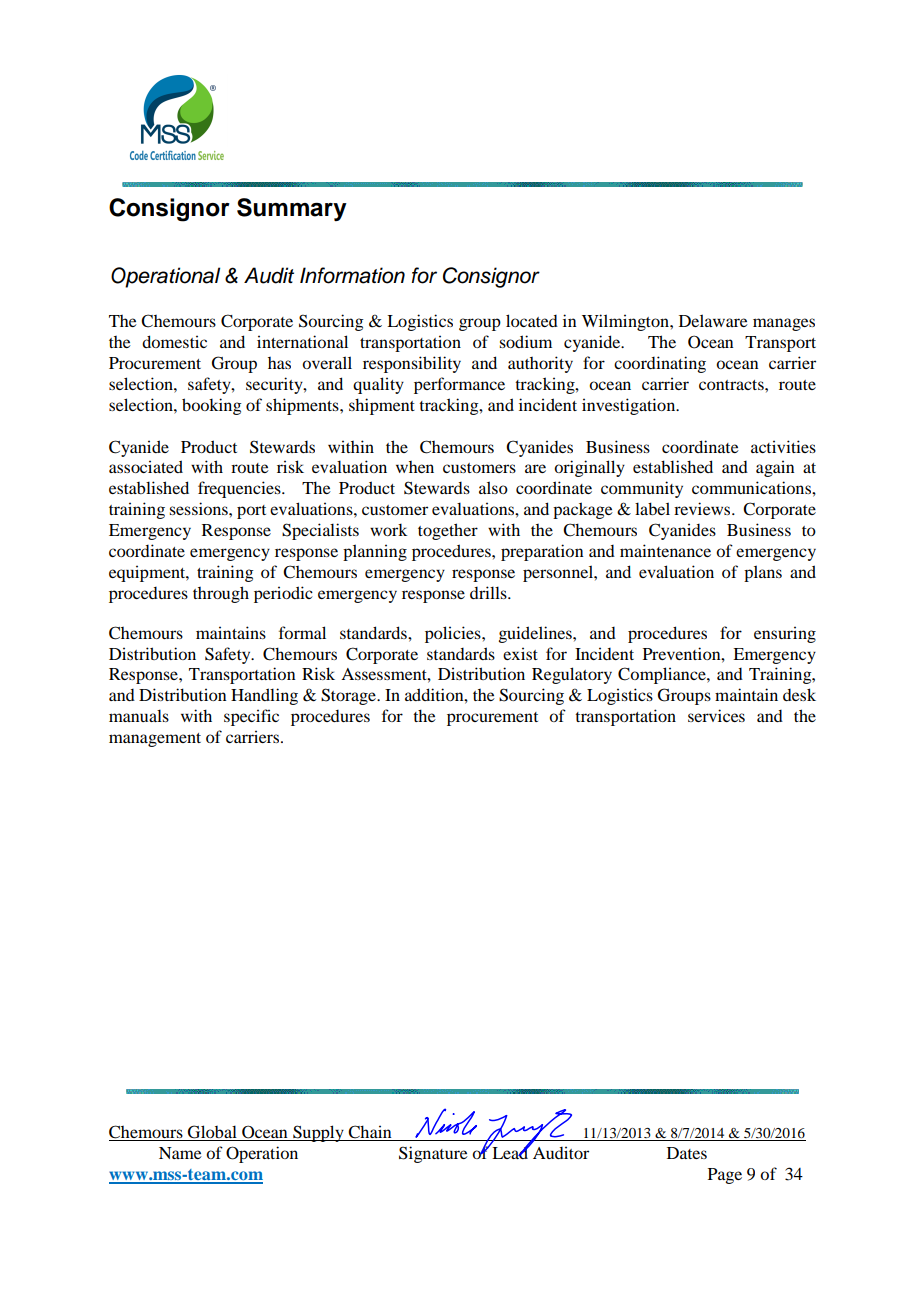  What do you see at coordinates (433, 1154) in the screenshot?
I see `Signature` at bounding box center [433, 1154].
